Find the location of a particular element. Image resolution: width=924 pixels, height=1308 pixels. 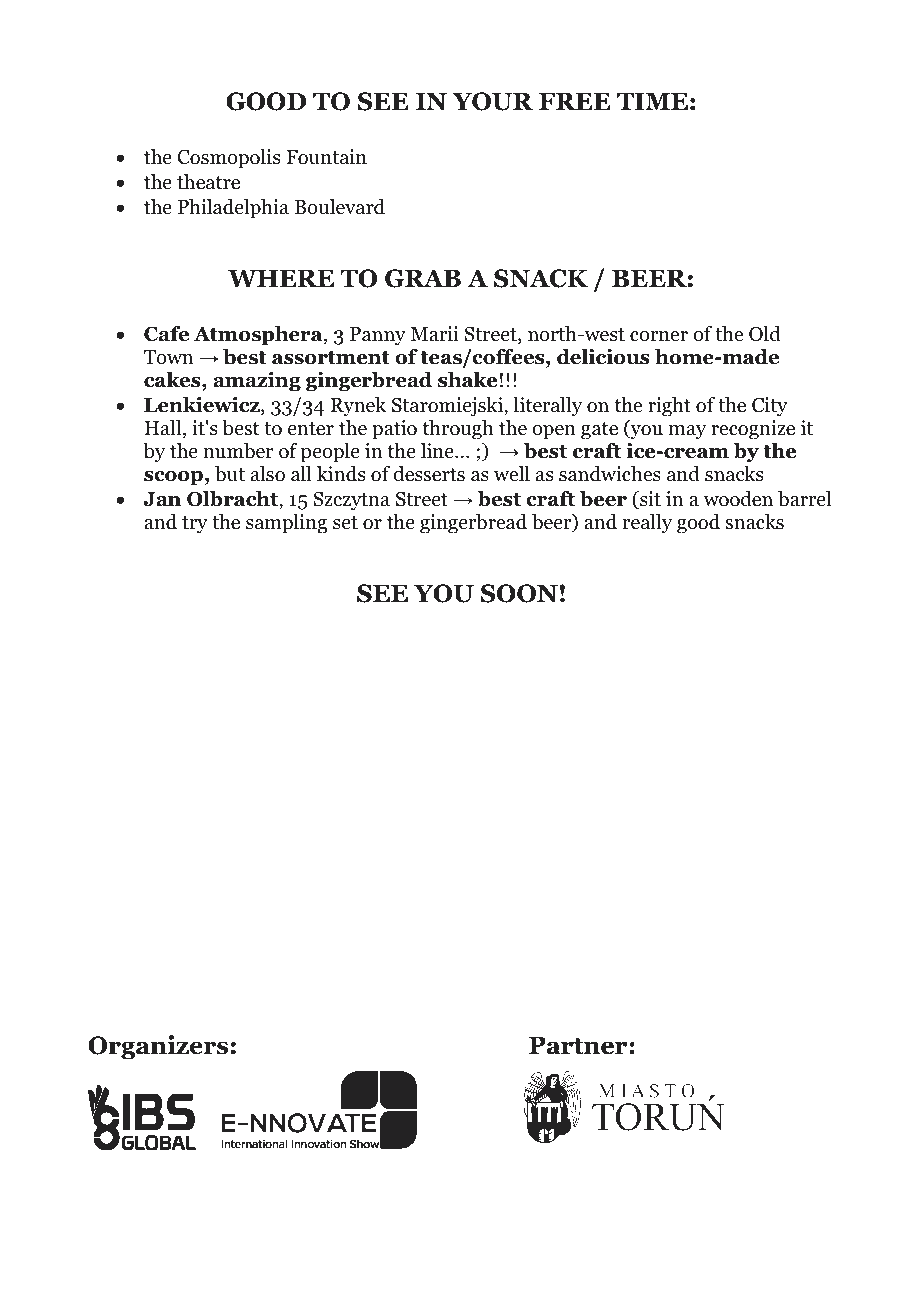

try is located at coordinates (195, 525).
